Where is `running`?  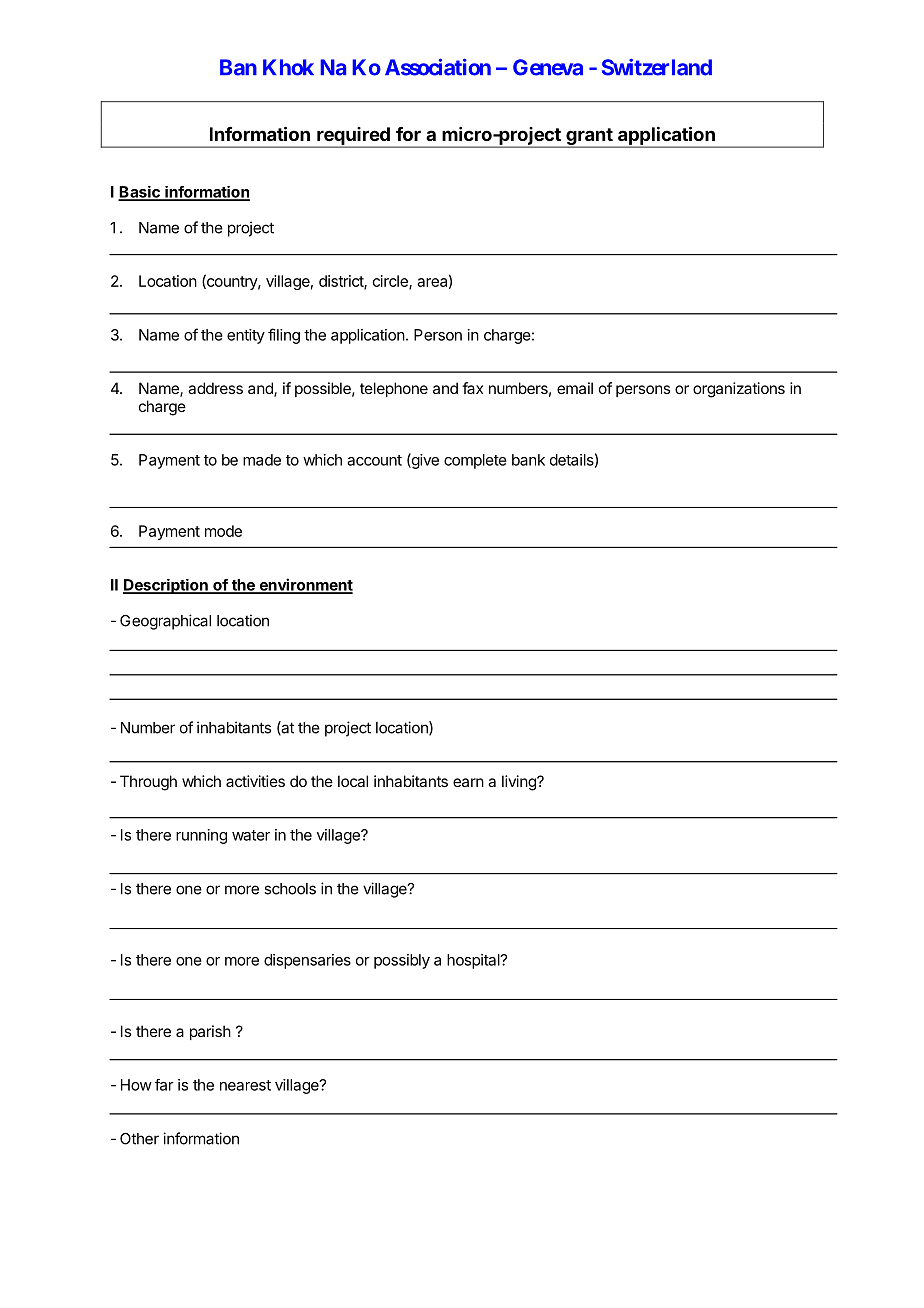
running is located at coordinates (201, 836).
